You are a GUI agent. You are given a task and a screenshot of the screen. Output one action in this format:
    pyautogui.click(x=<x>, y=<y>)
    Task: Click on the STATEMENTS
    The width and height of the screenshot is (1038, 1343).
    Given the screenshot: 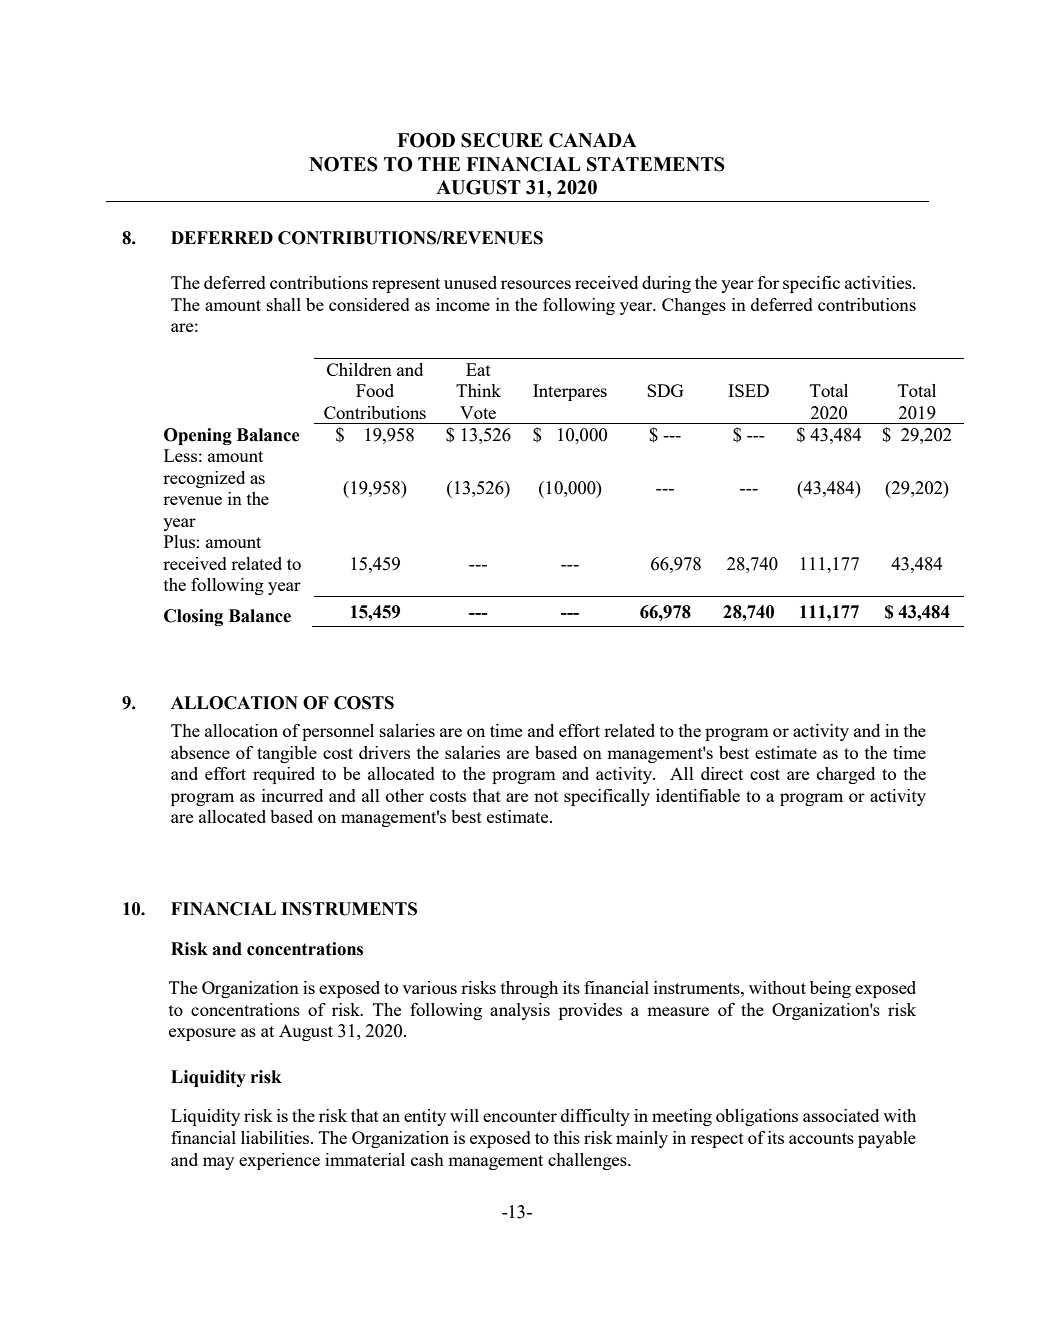 What is the action you would take?
    pyautogui.click(x=656, y=164)
